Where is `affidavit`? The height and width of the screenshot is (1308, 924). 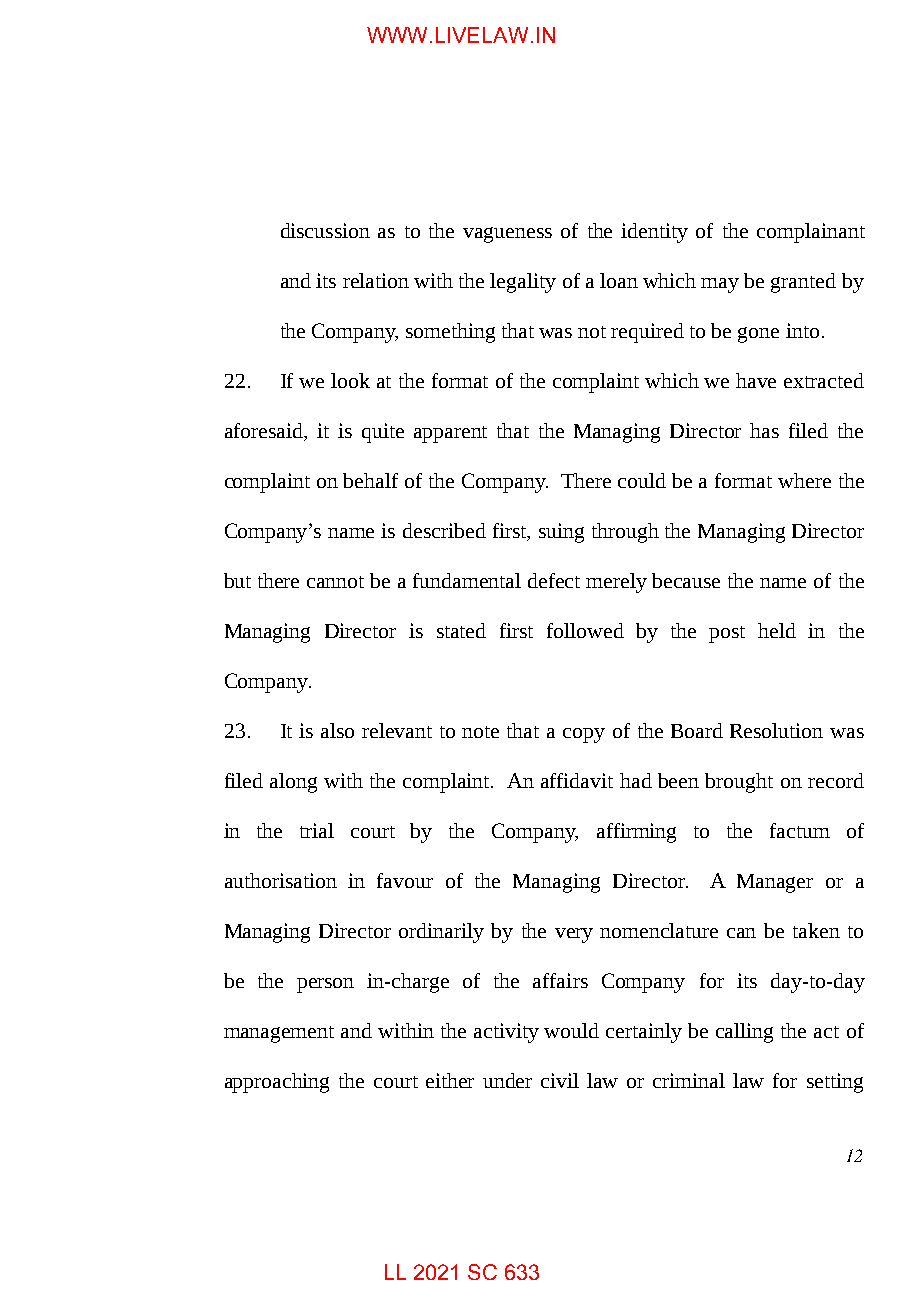
affidavit is located at coordinates (577, 780).
